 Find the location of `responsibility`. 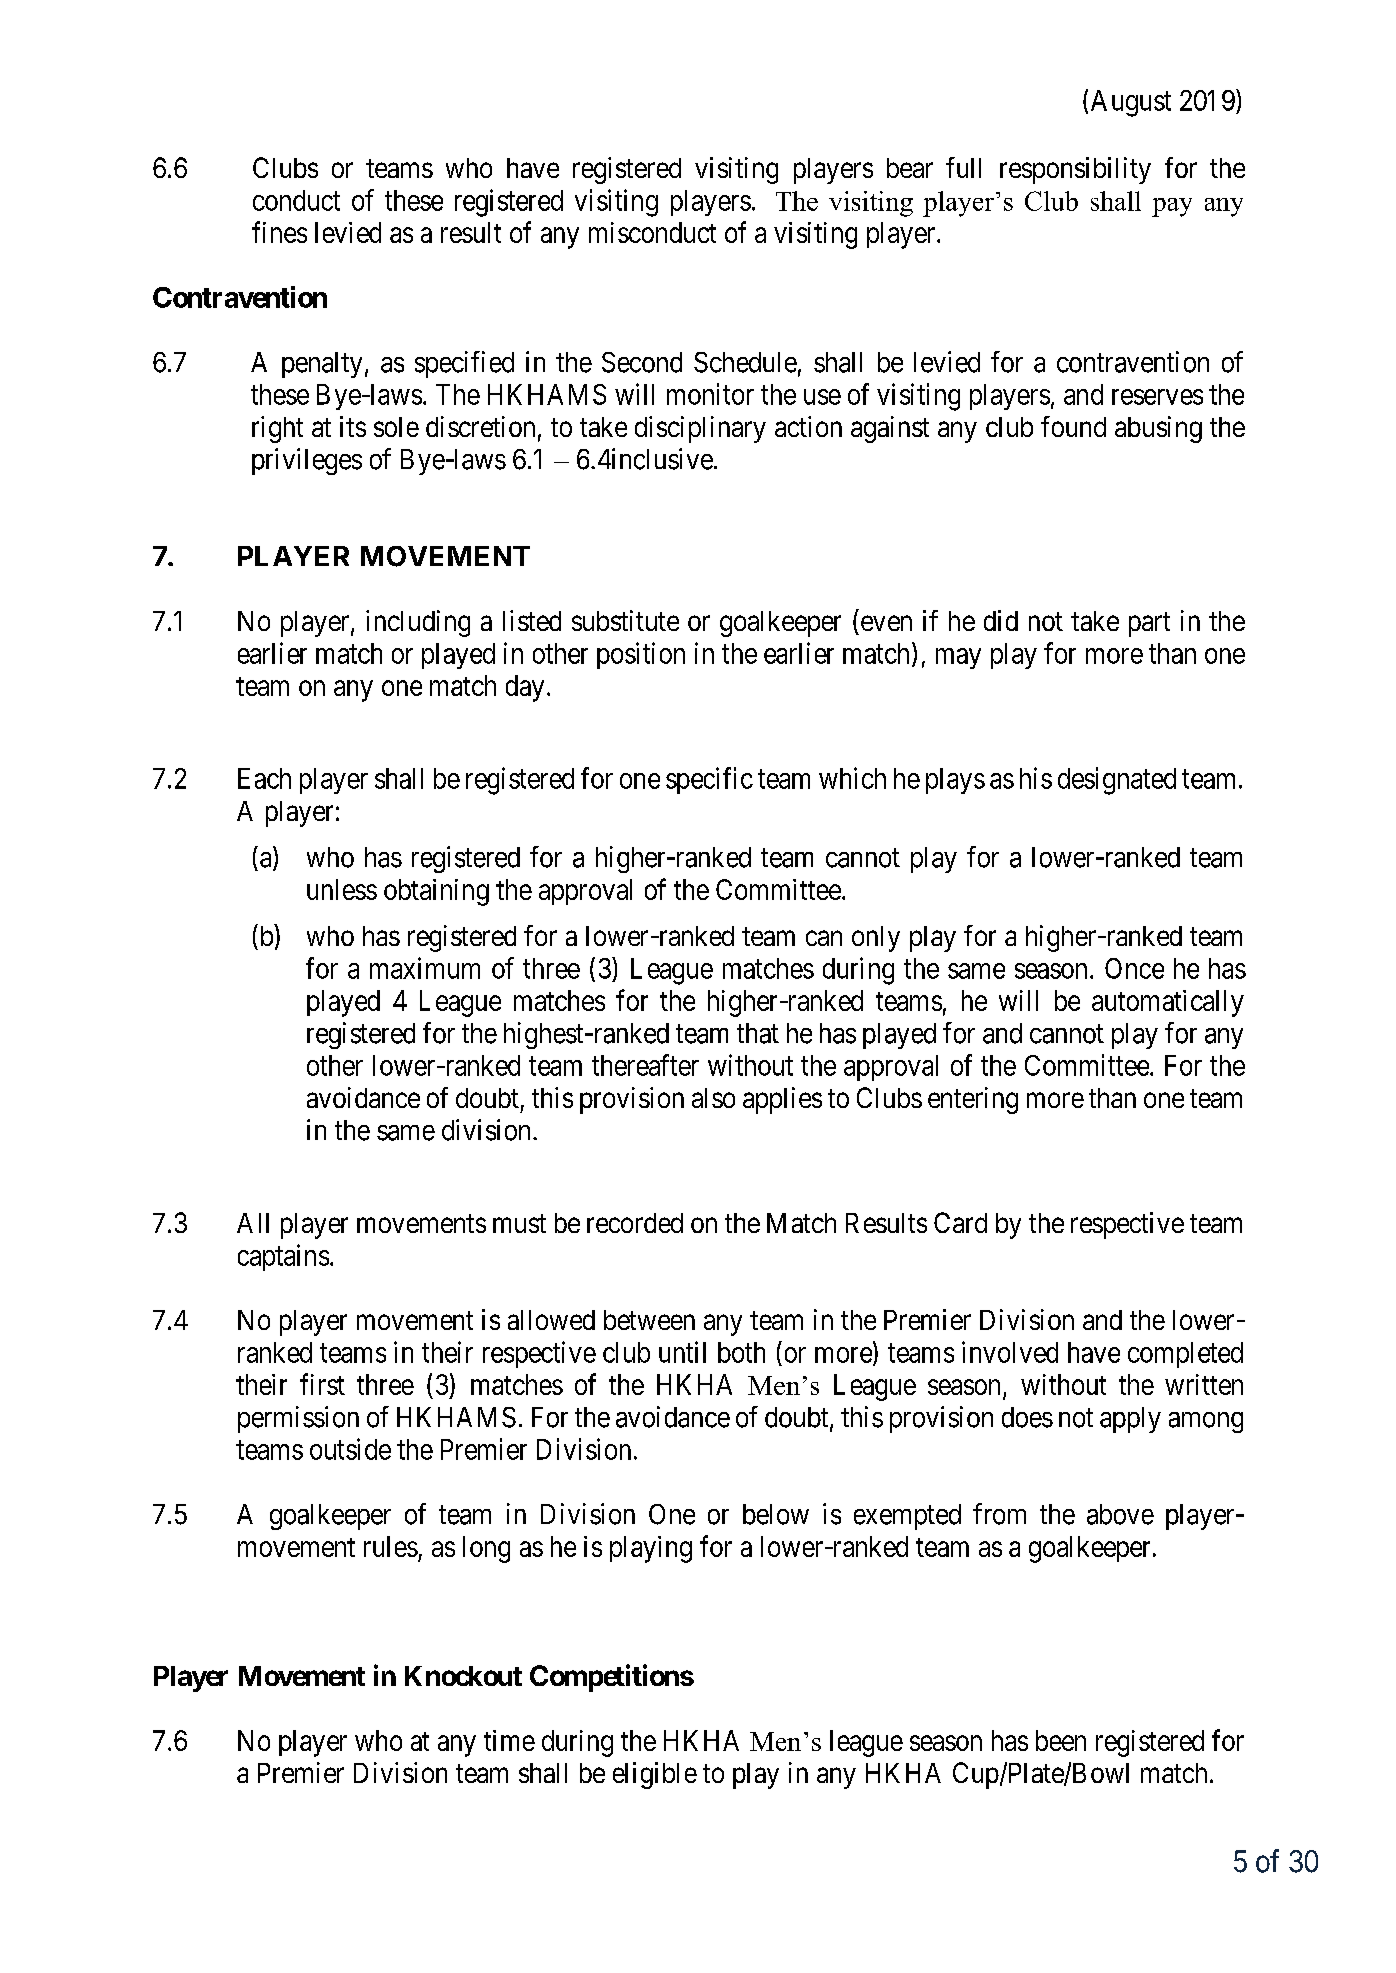

responsibility is located at coordinates (1075, 170).
